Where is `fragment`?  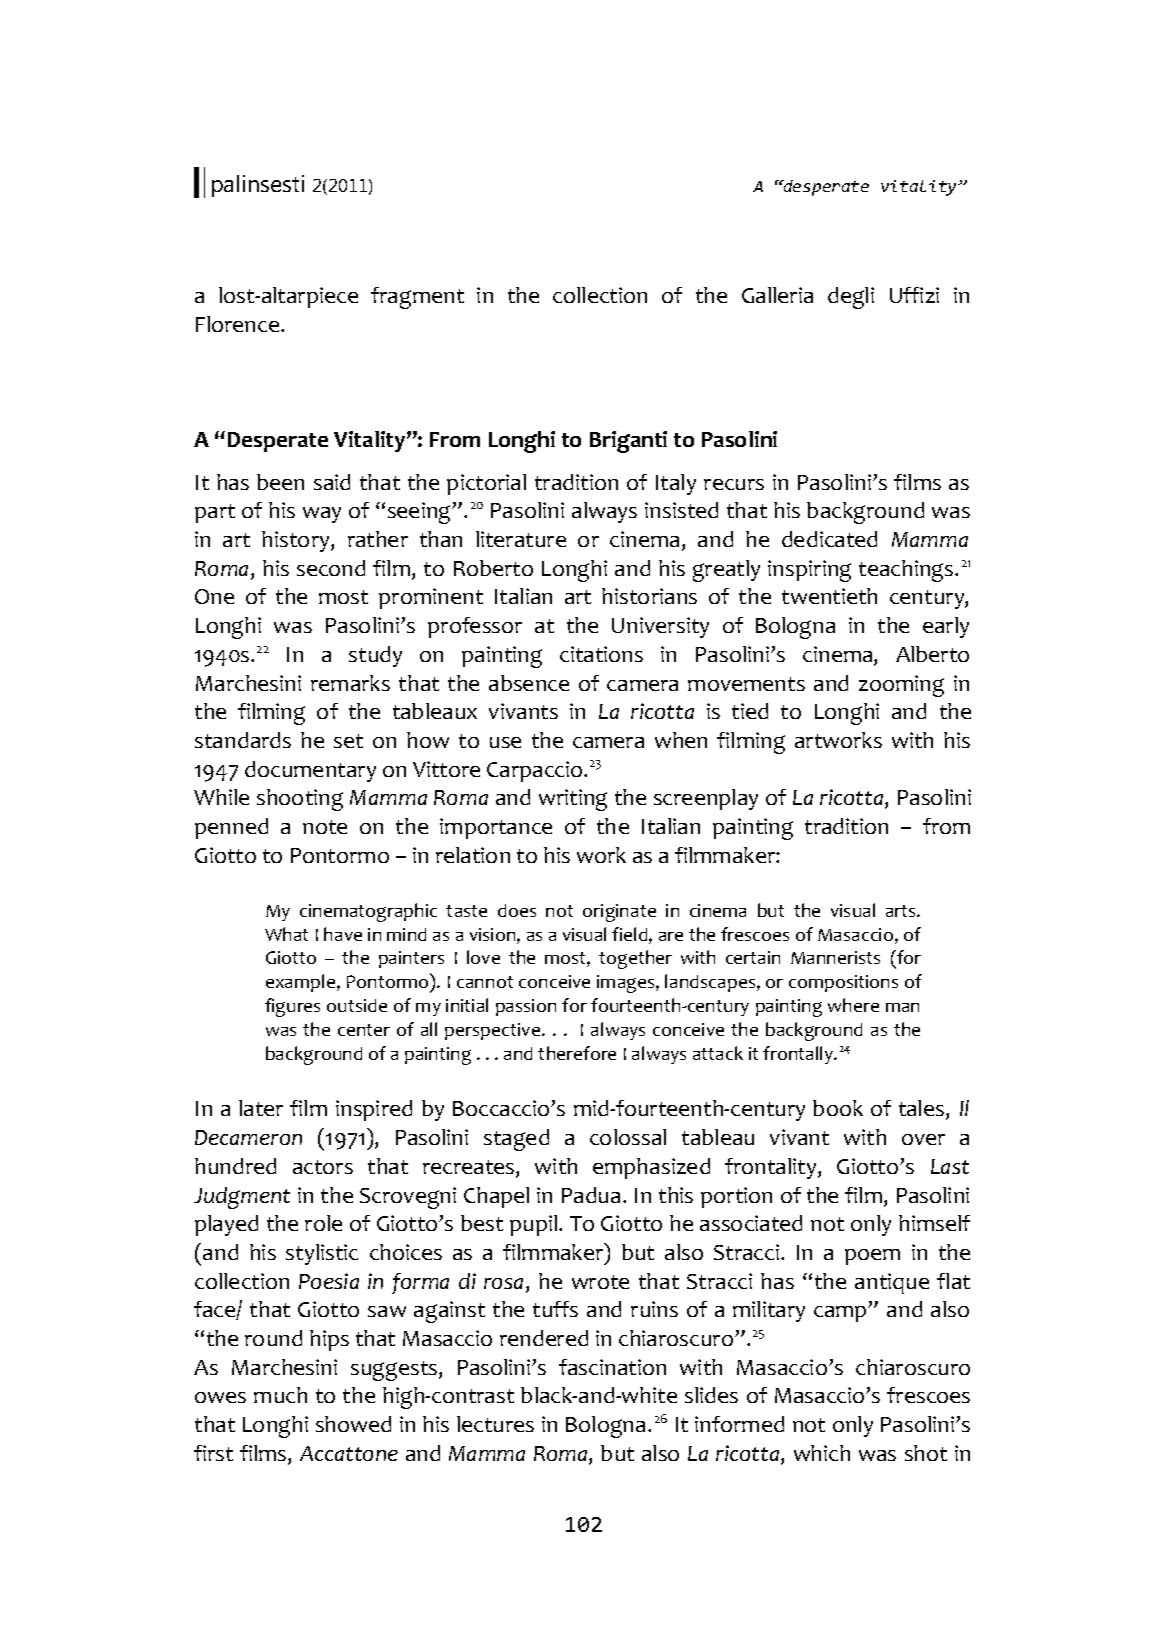
fragment is located at coordinates (417, 298).
